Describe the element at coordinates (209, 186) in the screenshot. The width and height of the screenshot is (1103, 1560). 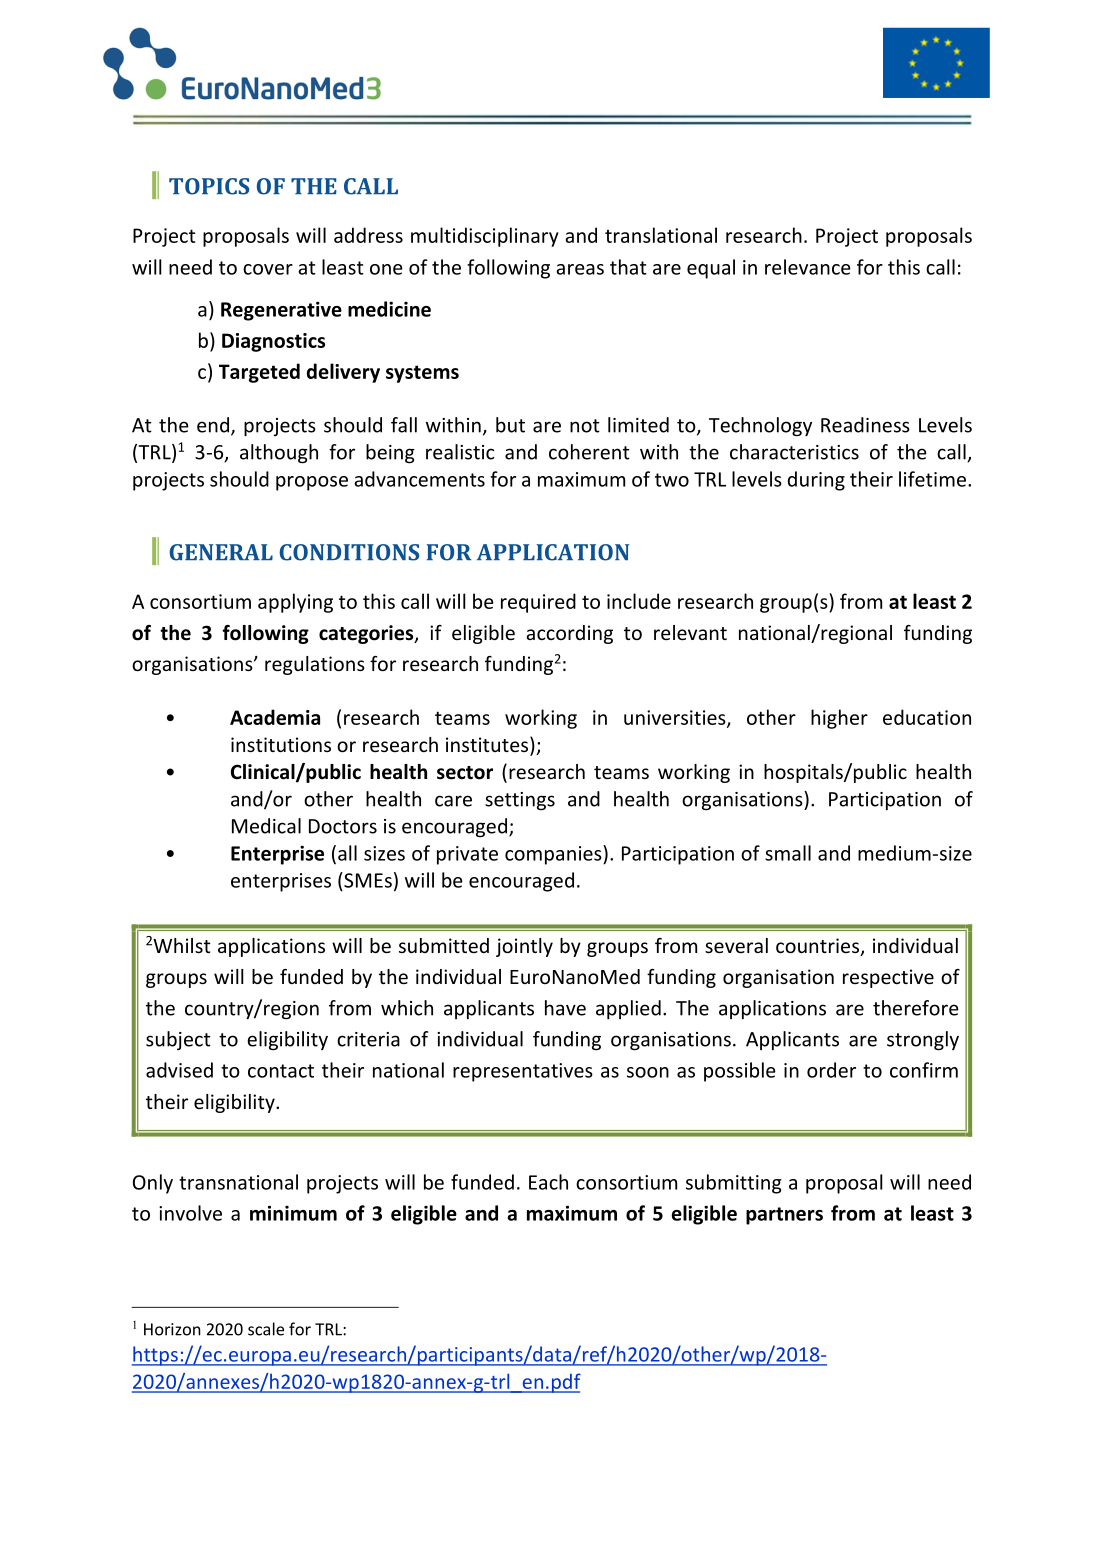
I see `TOPICS` at that location.
